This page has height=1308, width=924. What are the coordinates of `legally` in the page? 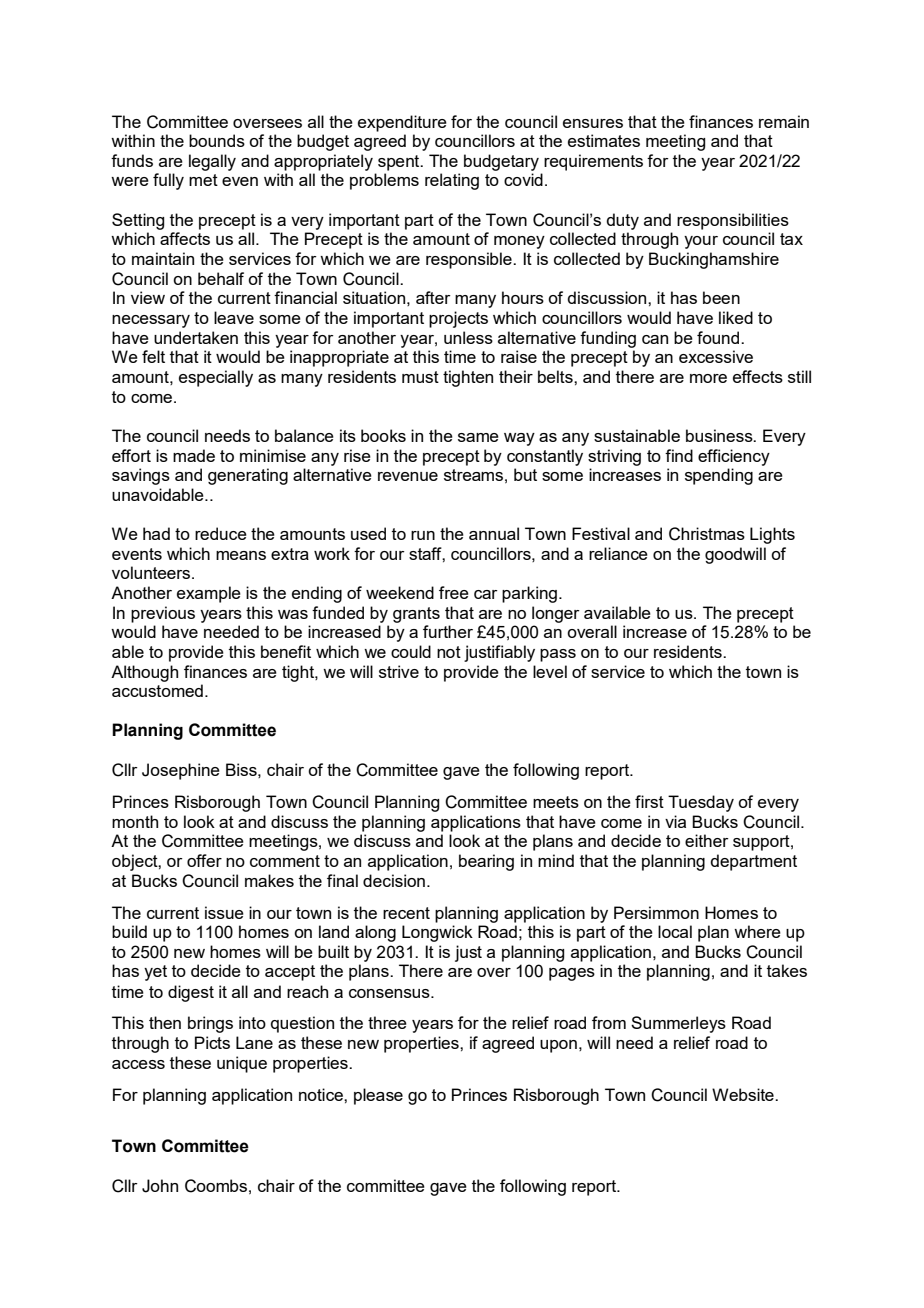 It's located at (212, 162).
